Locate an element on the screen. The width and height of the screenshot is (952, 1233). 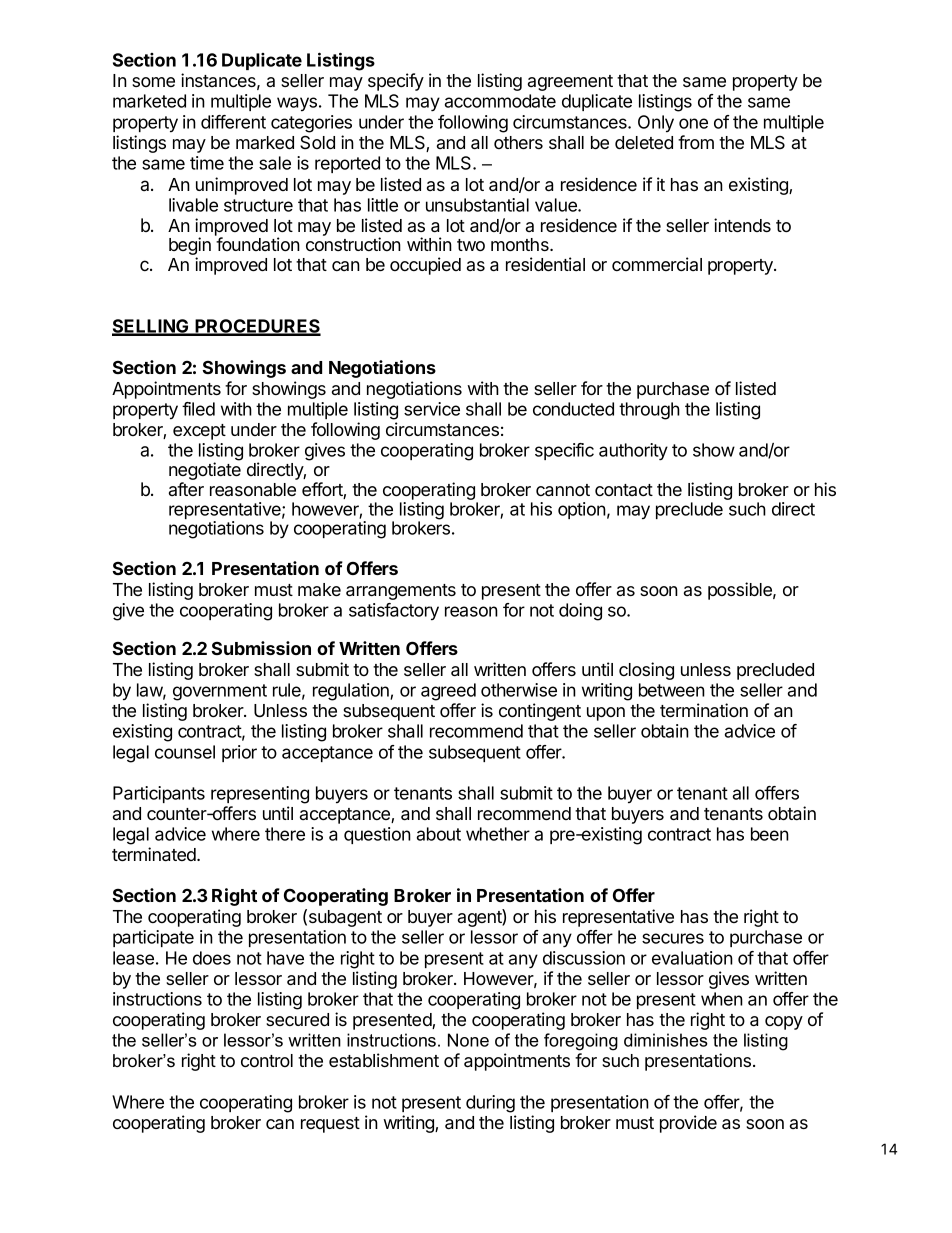
been is located at coordinates (770, 834).
